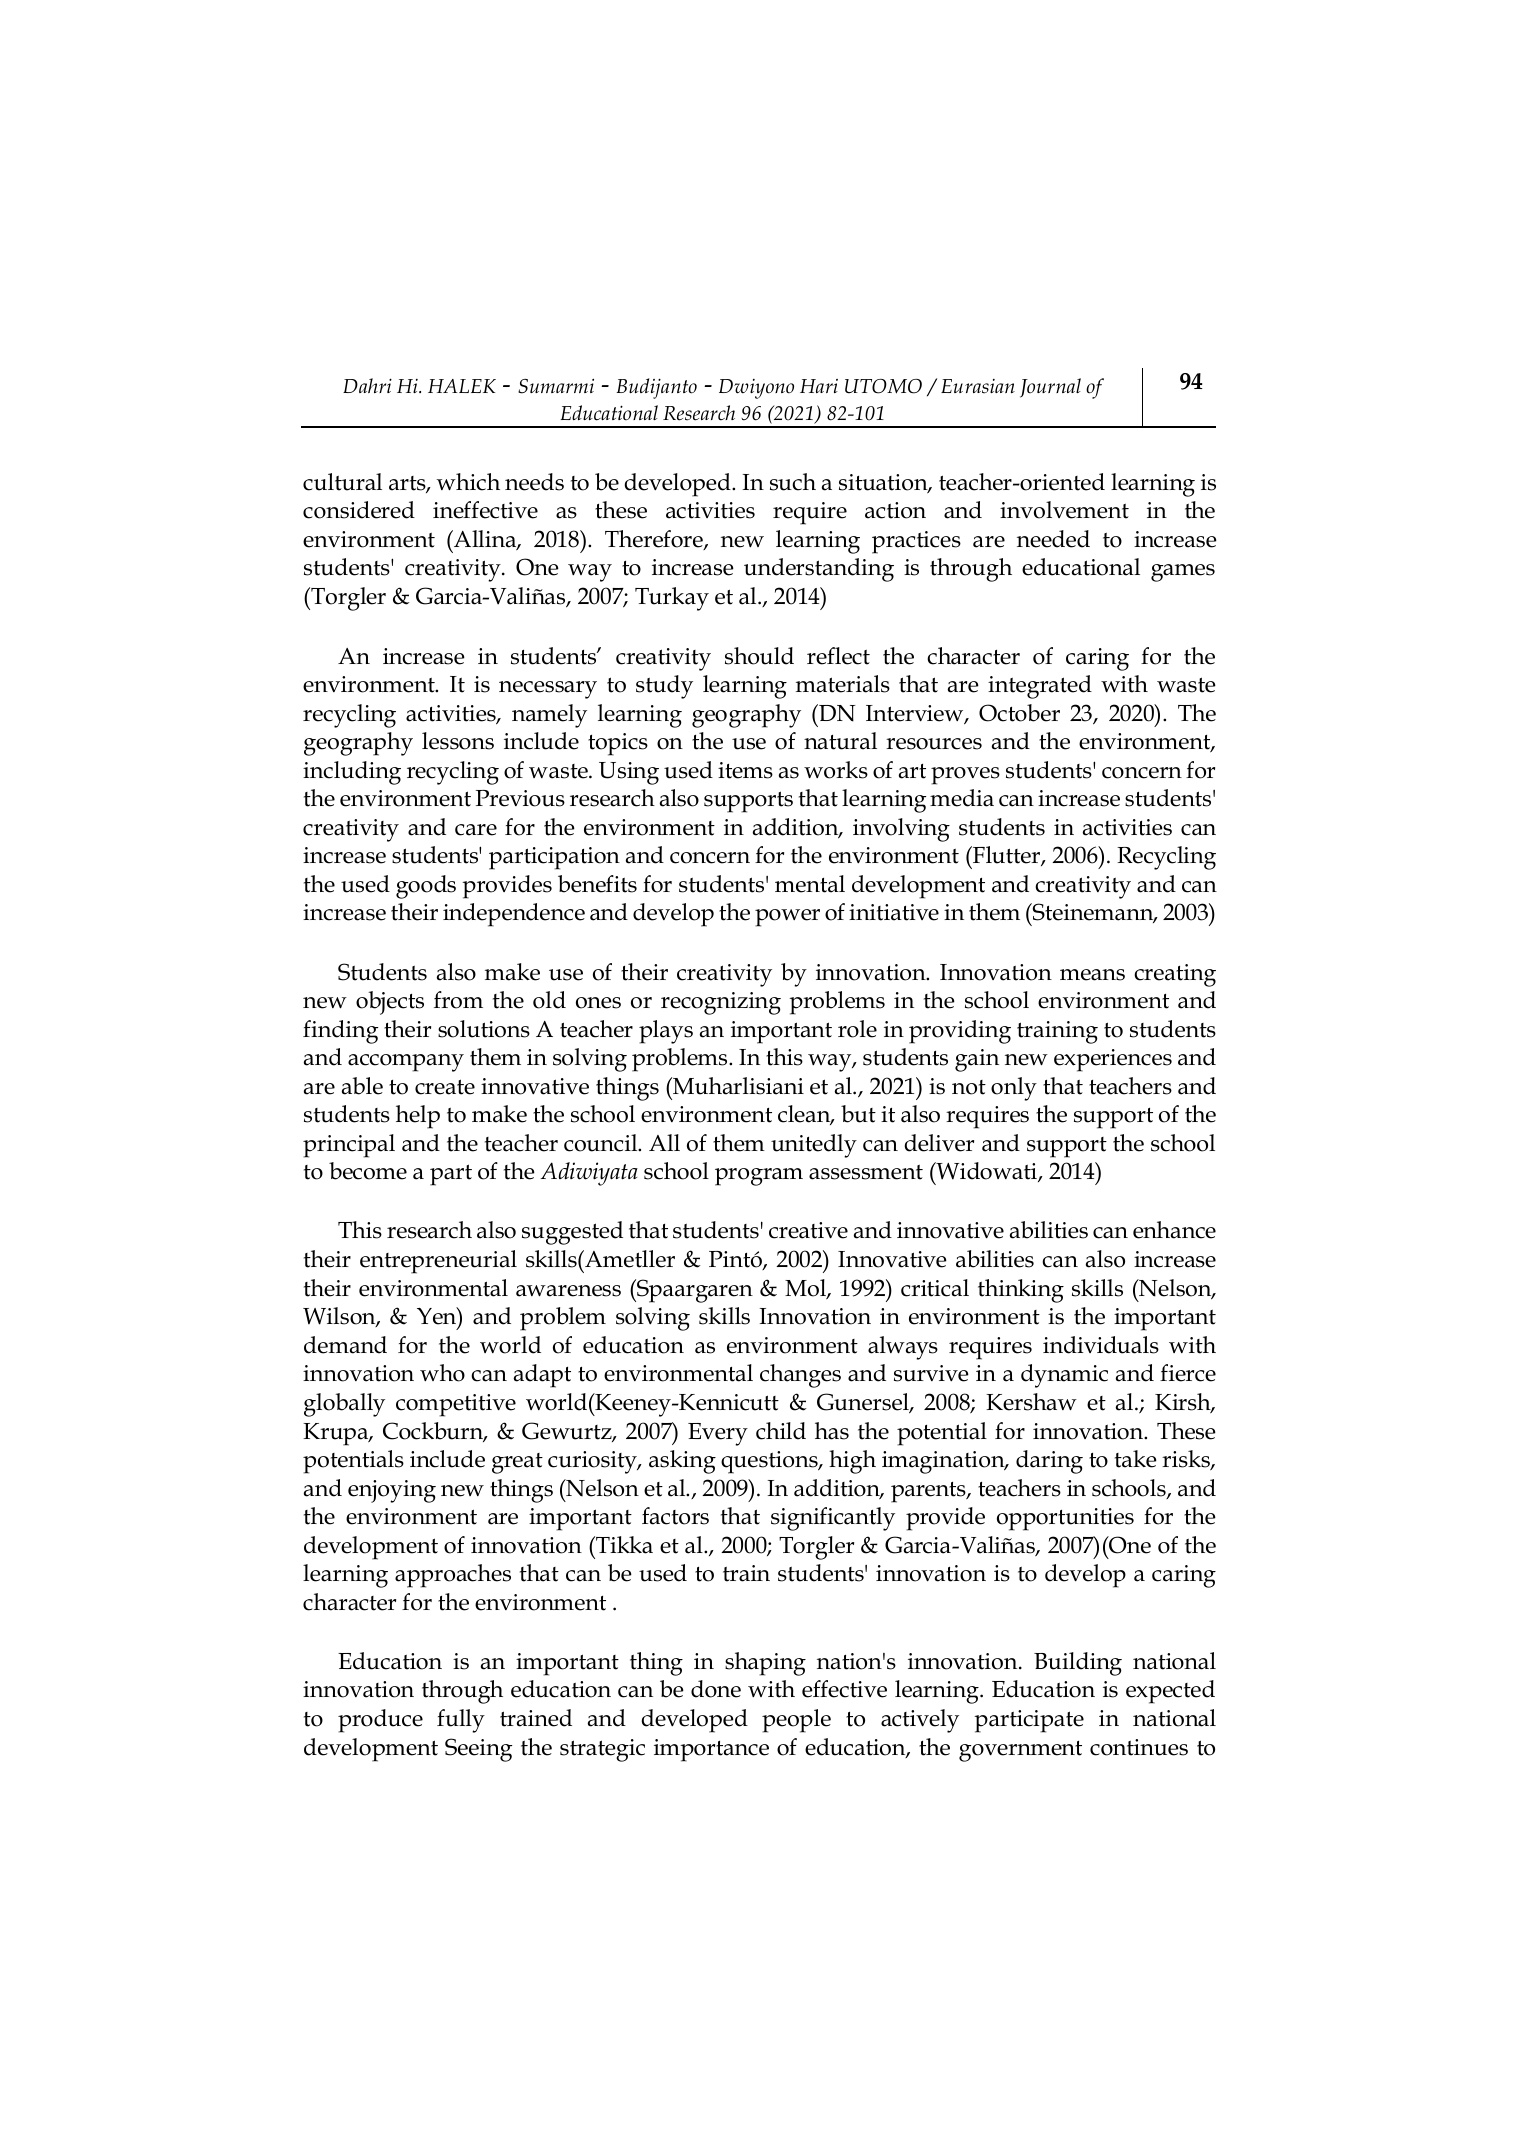 This page has width=1519, height=2148. I want to click on which, so click(468, 482).
